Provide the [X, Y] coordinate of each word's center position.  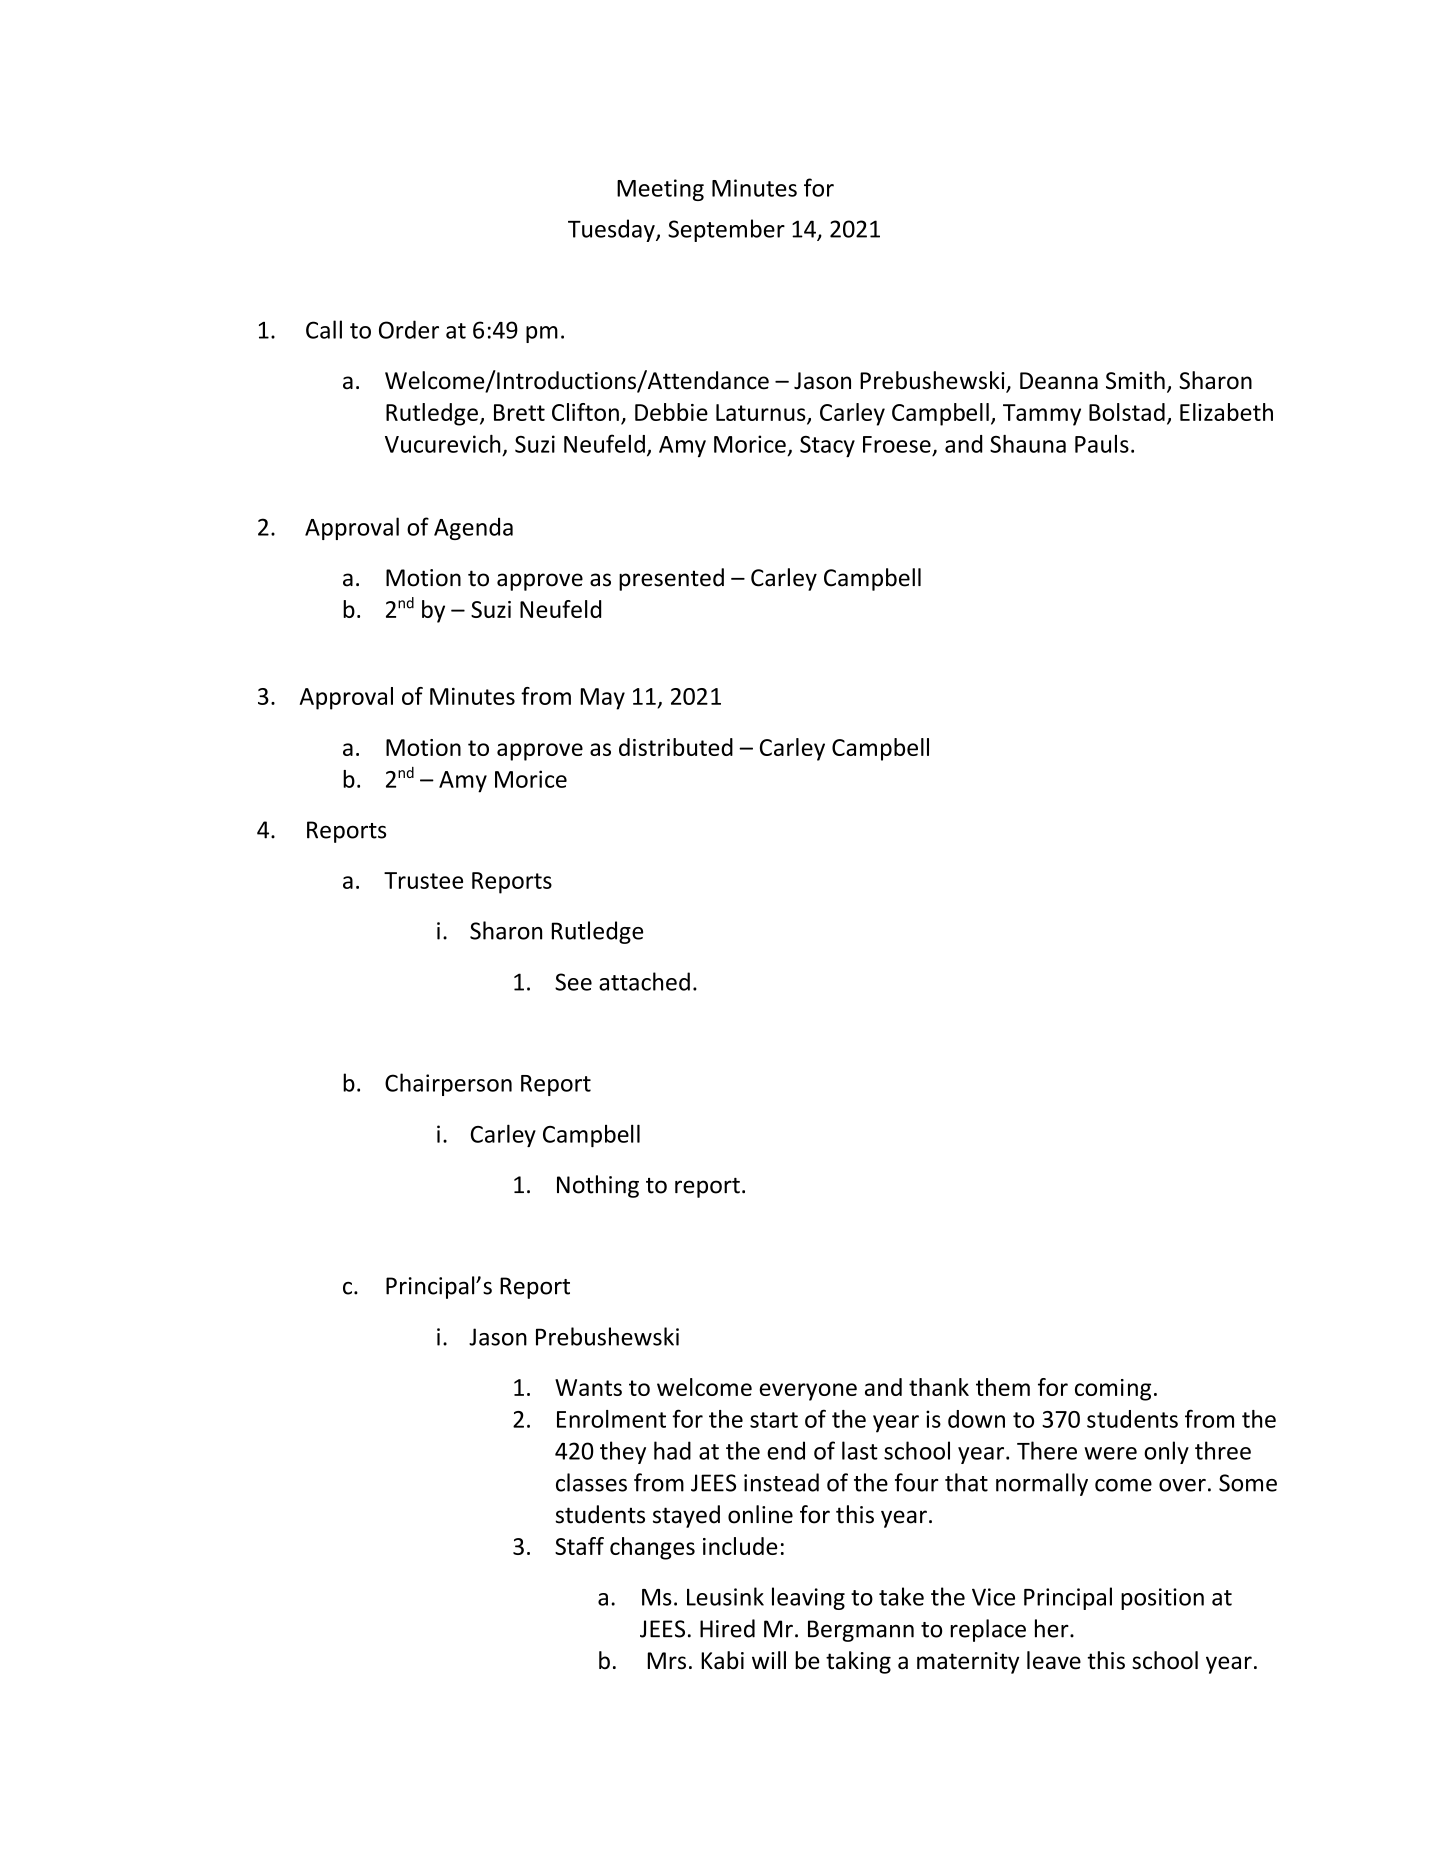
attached [644, 981]
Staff [579, 1546]
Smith [1135, 380]
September [726, 230]
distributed [676, 747]
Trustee [423, 880]
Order [409, 329]
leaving [808, 1598]
